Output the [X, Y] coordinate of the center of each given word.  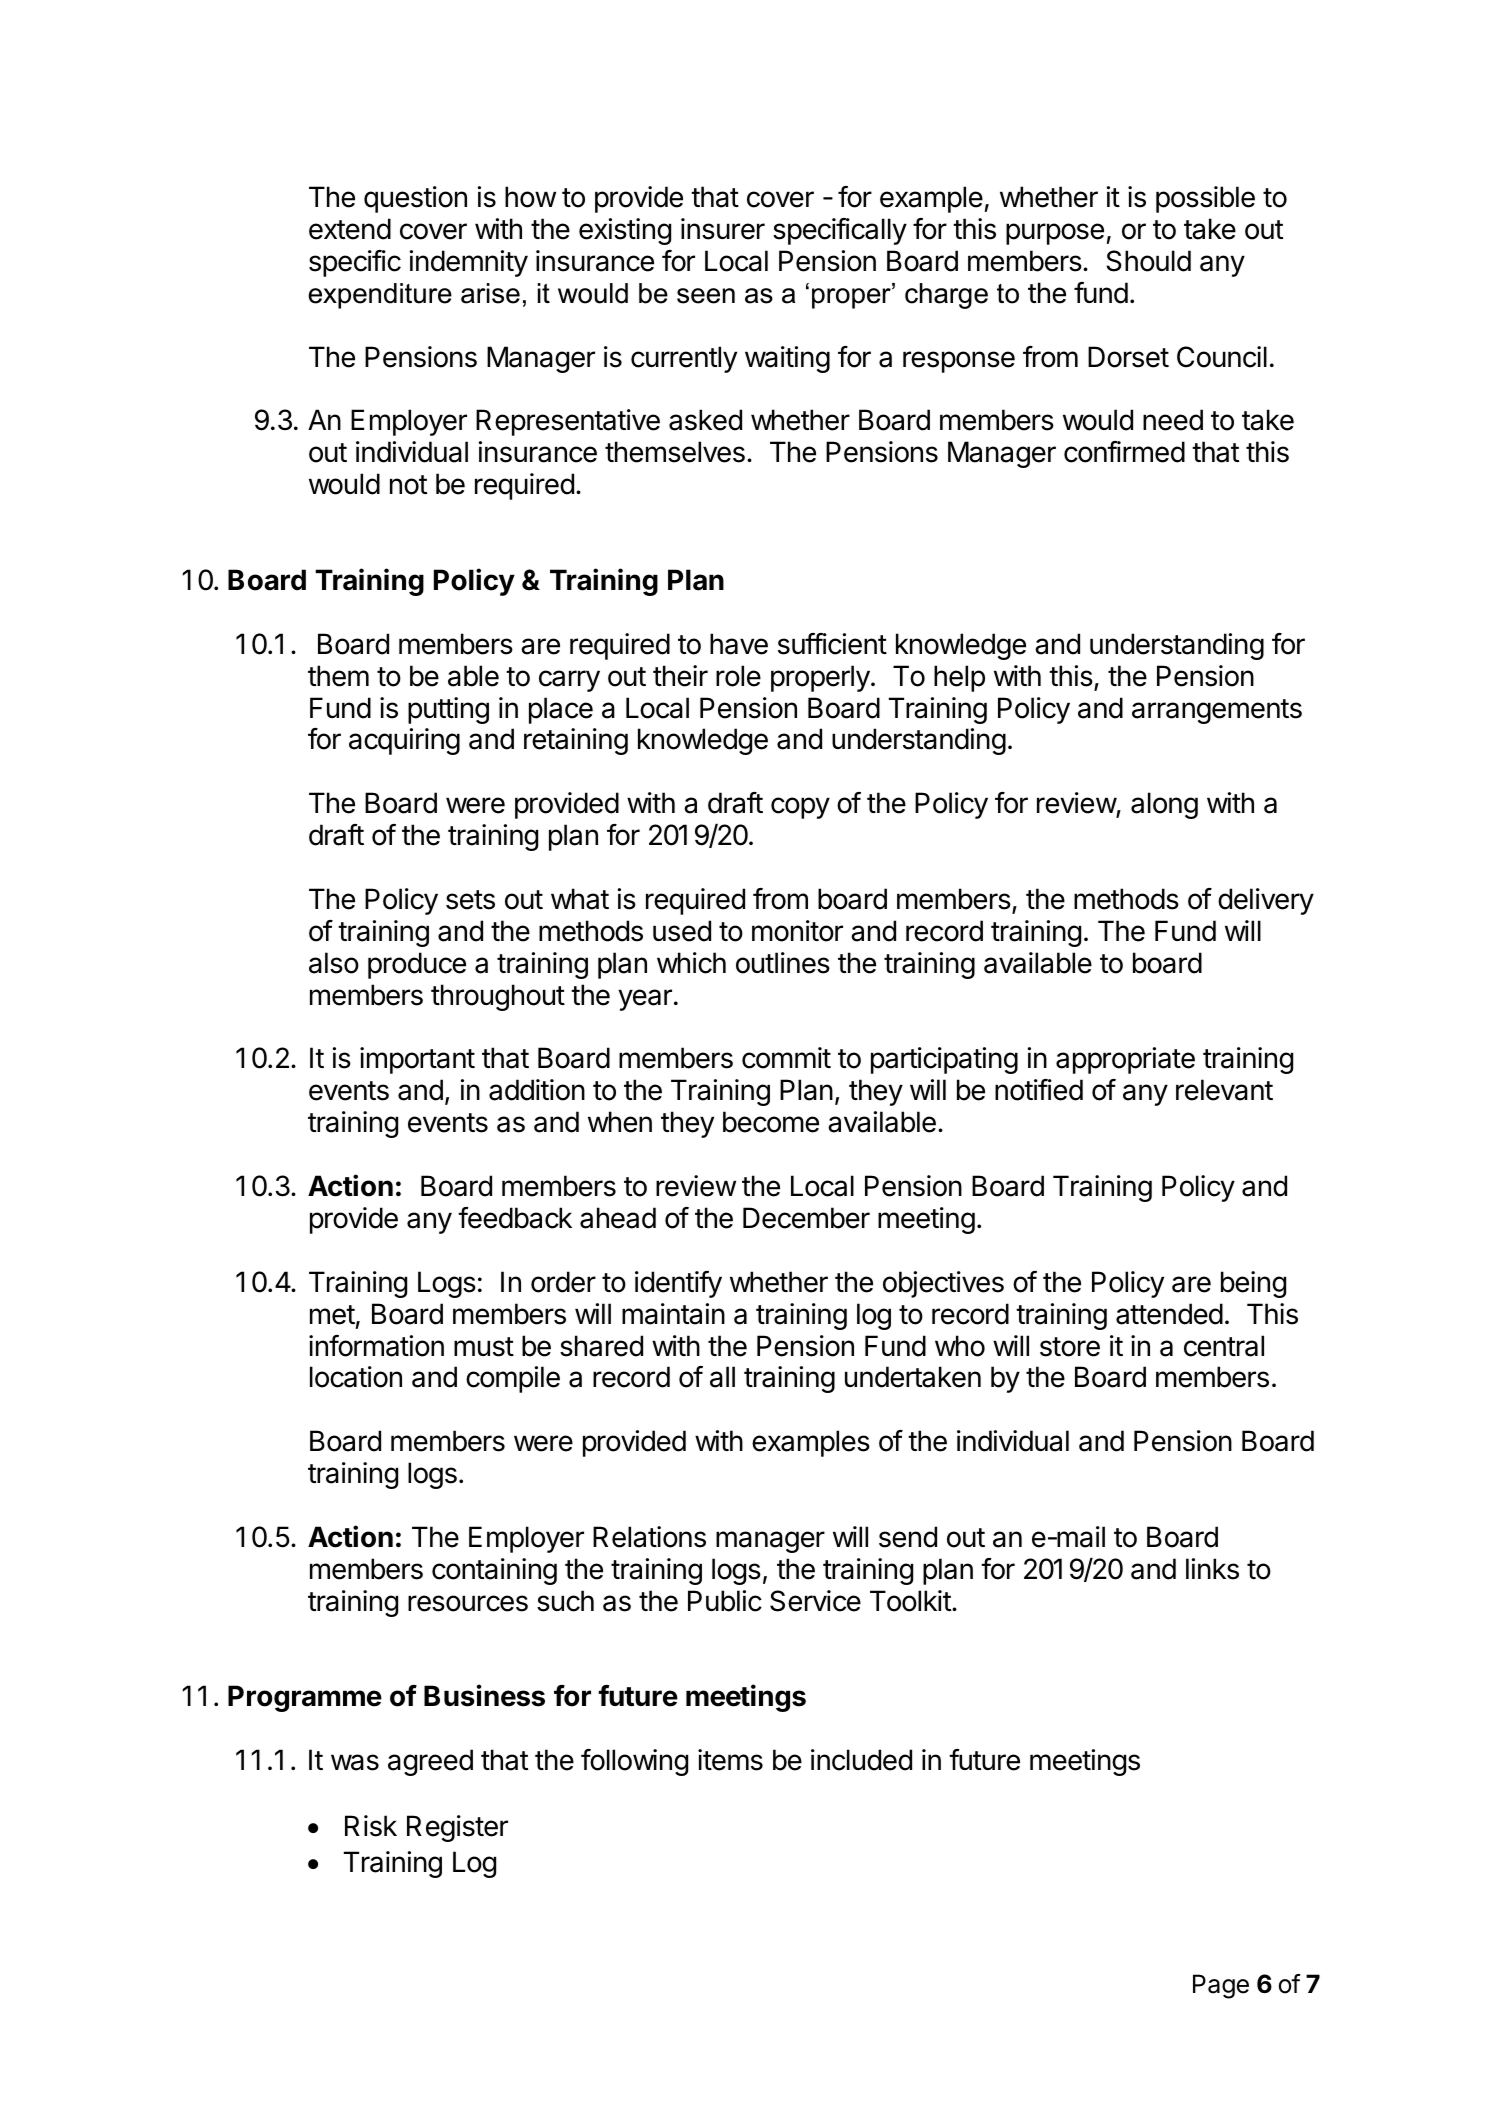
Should [1148, 261]
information [376, 1346]
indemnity [469, 263]
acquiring [404, 741]
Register [457, 1828]
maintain [673, 1314]
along [1164, 805]
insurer [723, 229]
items [730, 1760]
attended [1169, 1314]
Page [1221, 1986]
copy [800, 808]
